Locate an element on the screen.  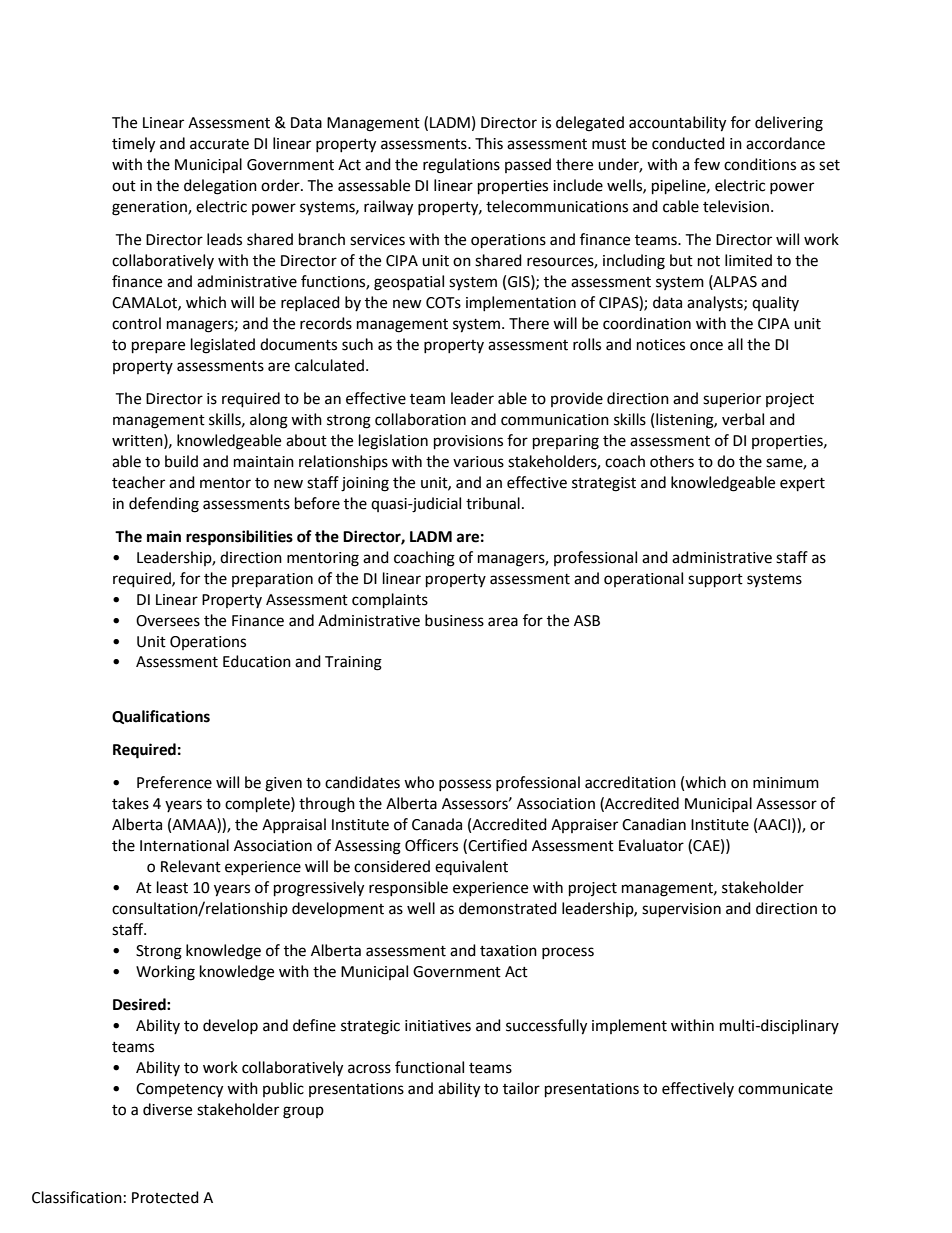
timely is located at coordinates (133, 145).
